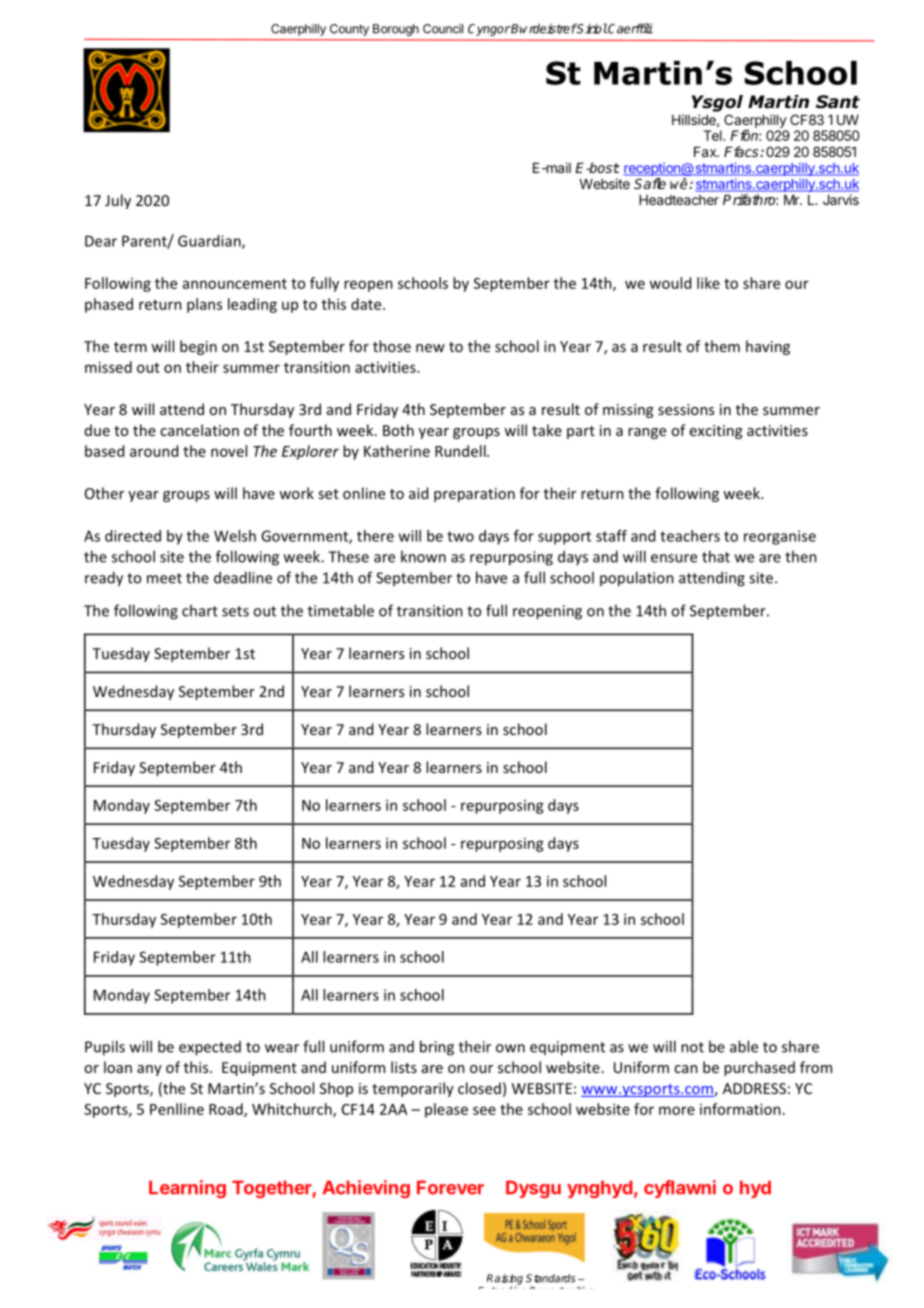  What do you see at coordinates (198, 347) in the screenshot?
I see `begin` at bounding box center [198, 347].
